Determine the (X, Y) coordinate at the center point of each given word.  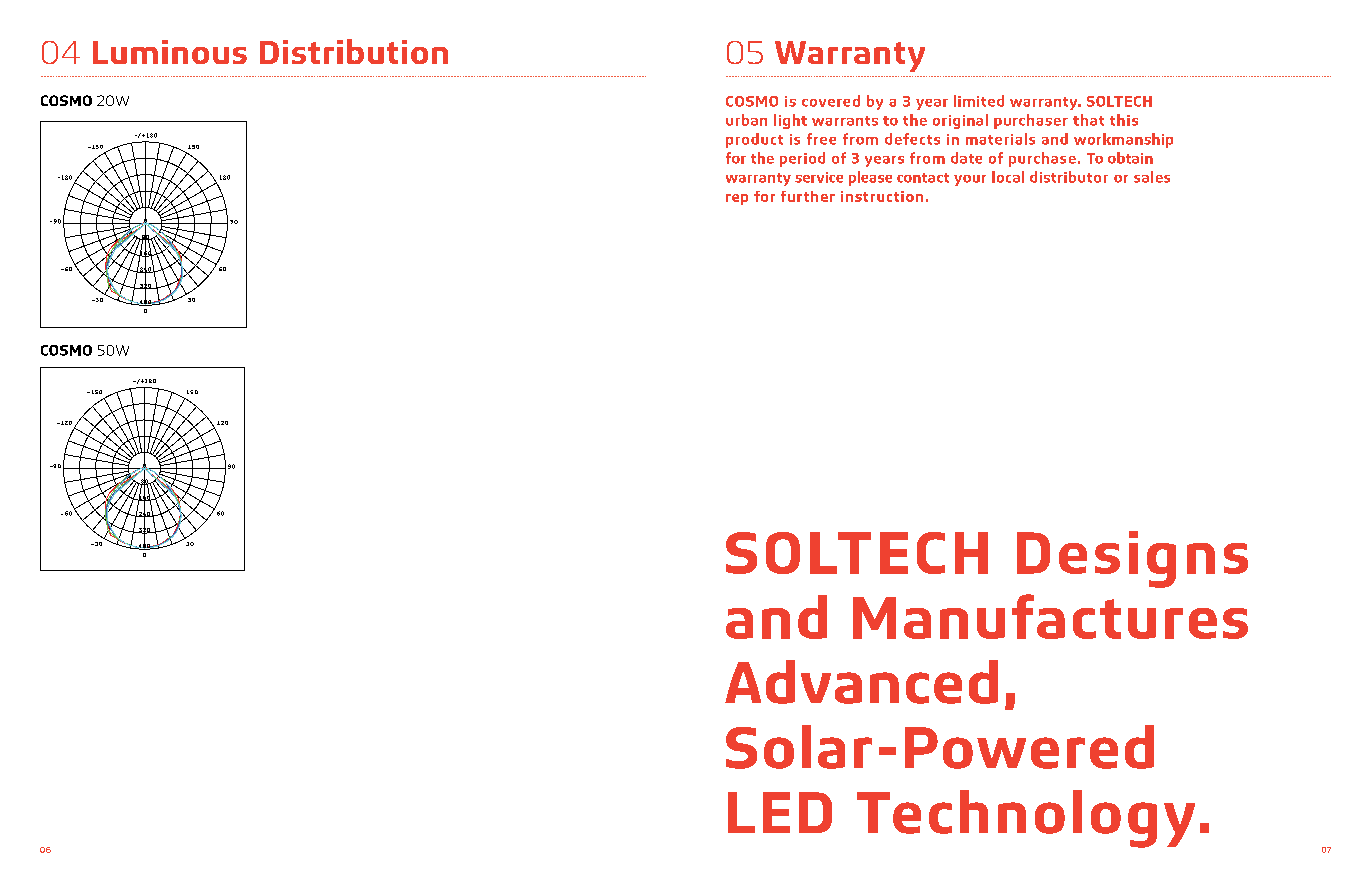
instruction (882, 196)
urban (746, 120)
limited (979, 101)
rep (737, 199)
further (808, 196)
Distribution (354, 51)
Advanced (861, 682)
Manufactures (1050, 616)
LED (780, 812)
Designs (1132, 559)
